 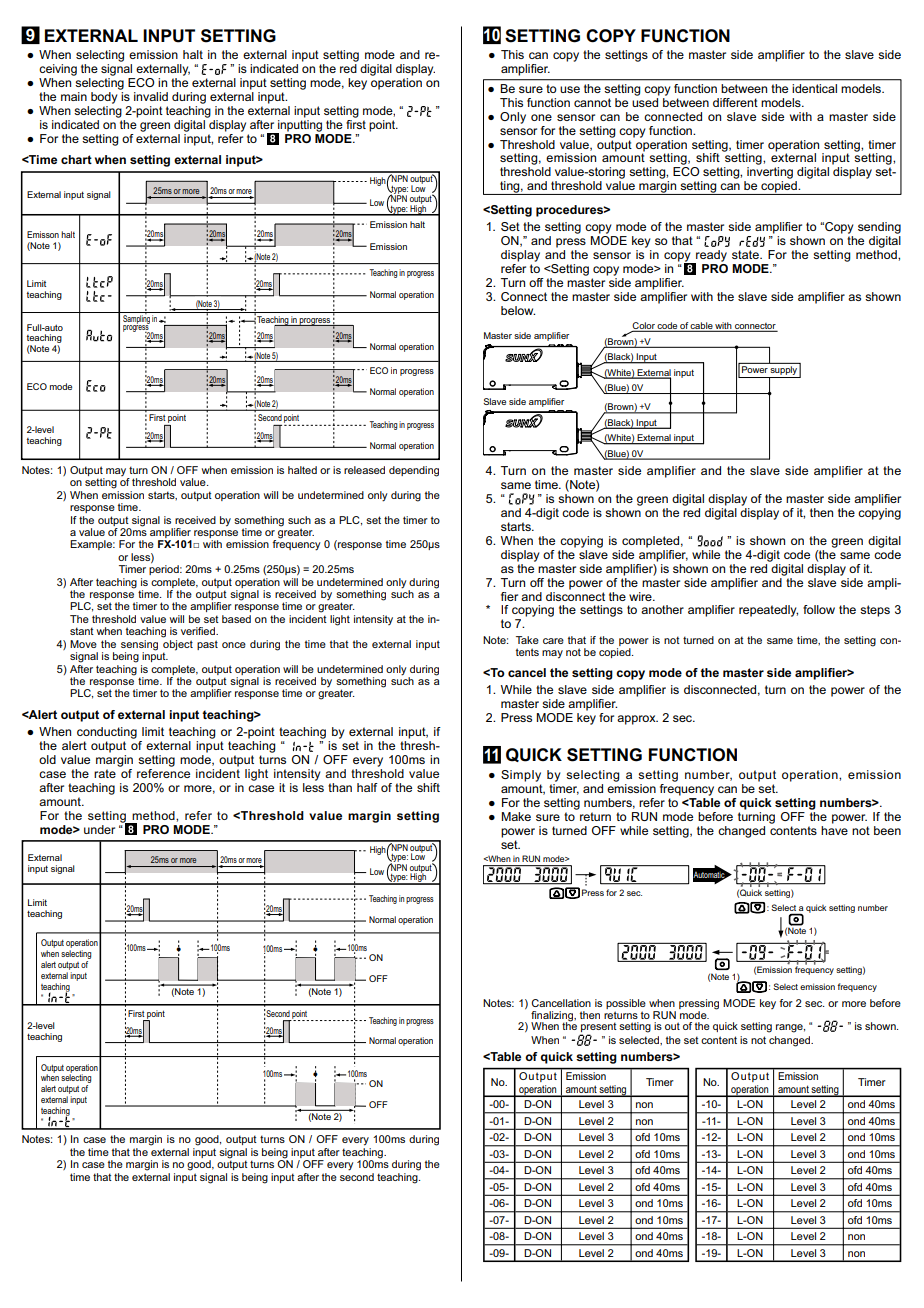 I want to click on This, so click(x=511, y=102).
